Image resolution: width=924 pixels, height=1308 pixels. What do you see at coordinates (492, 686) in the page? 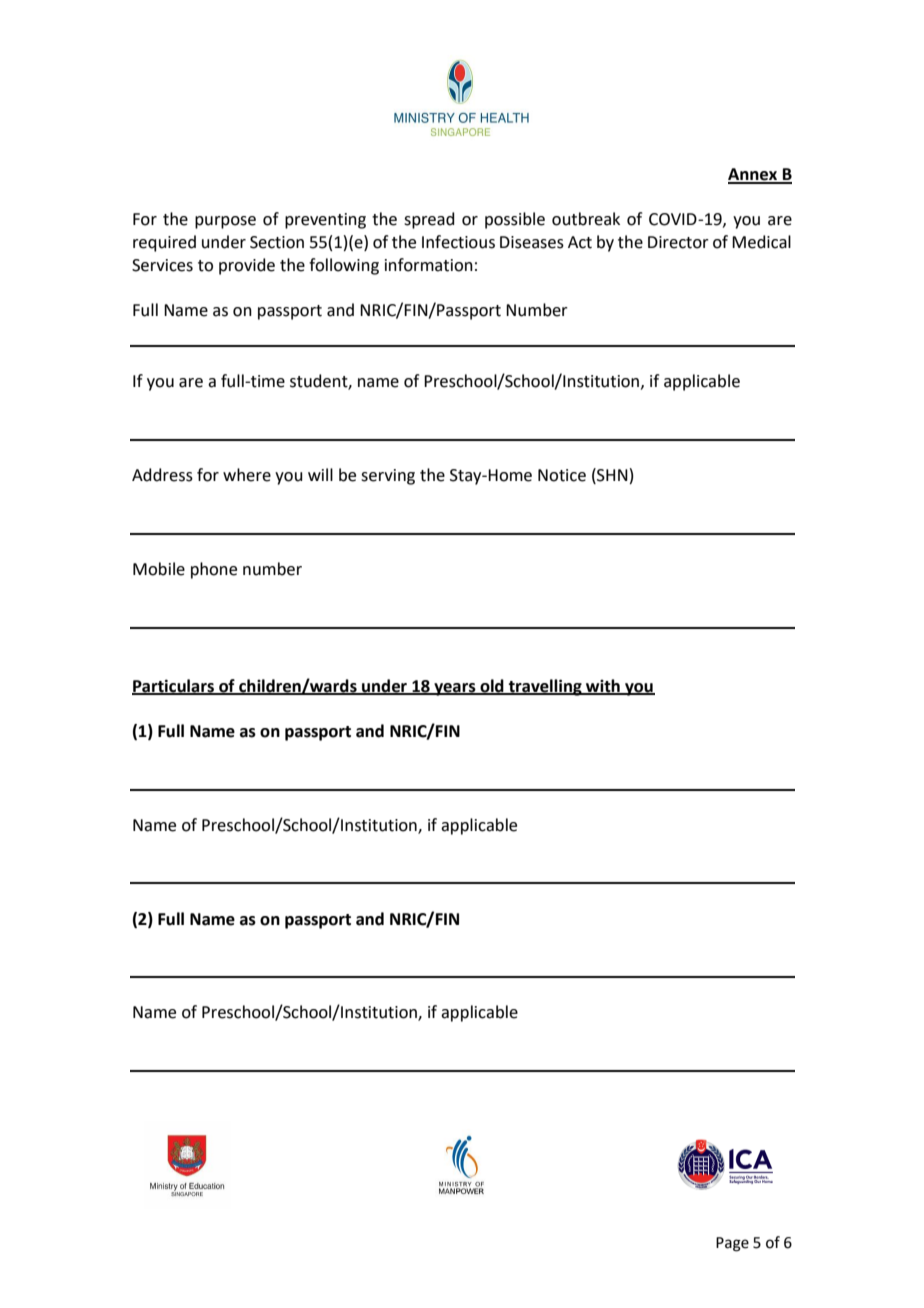
I see `old` at bounding box center [492, 686].
